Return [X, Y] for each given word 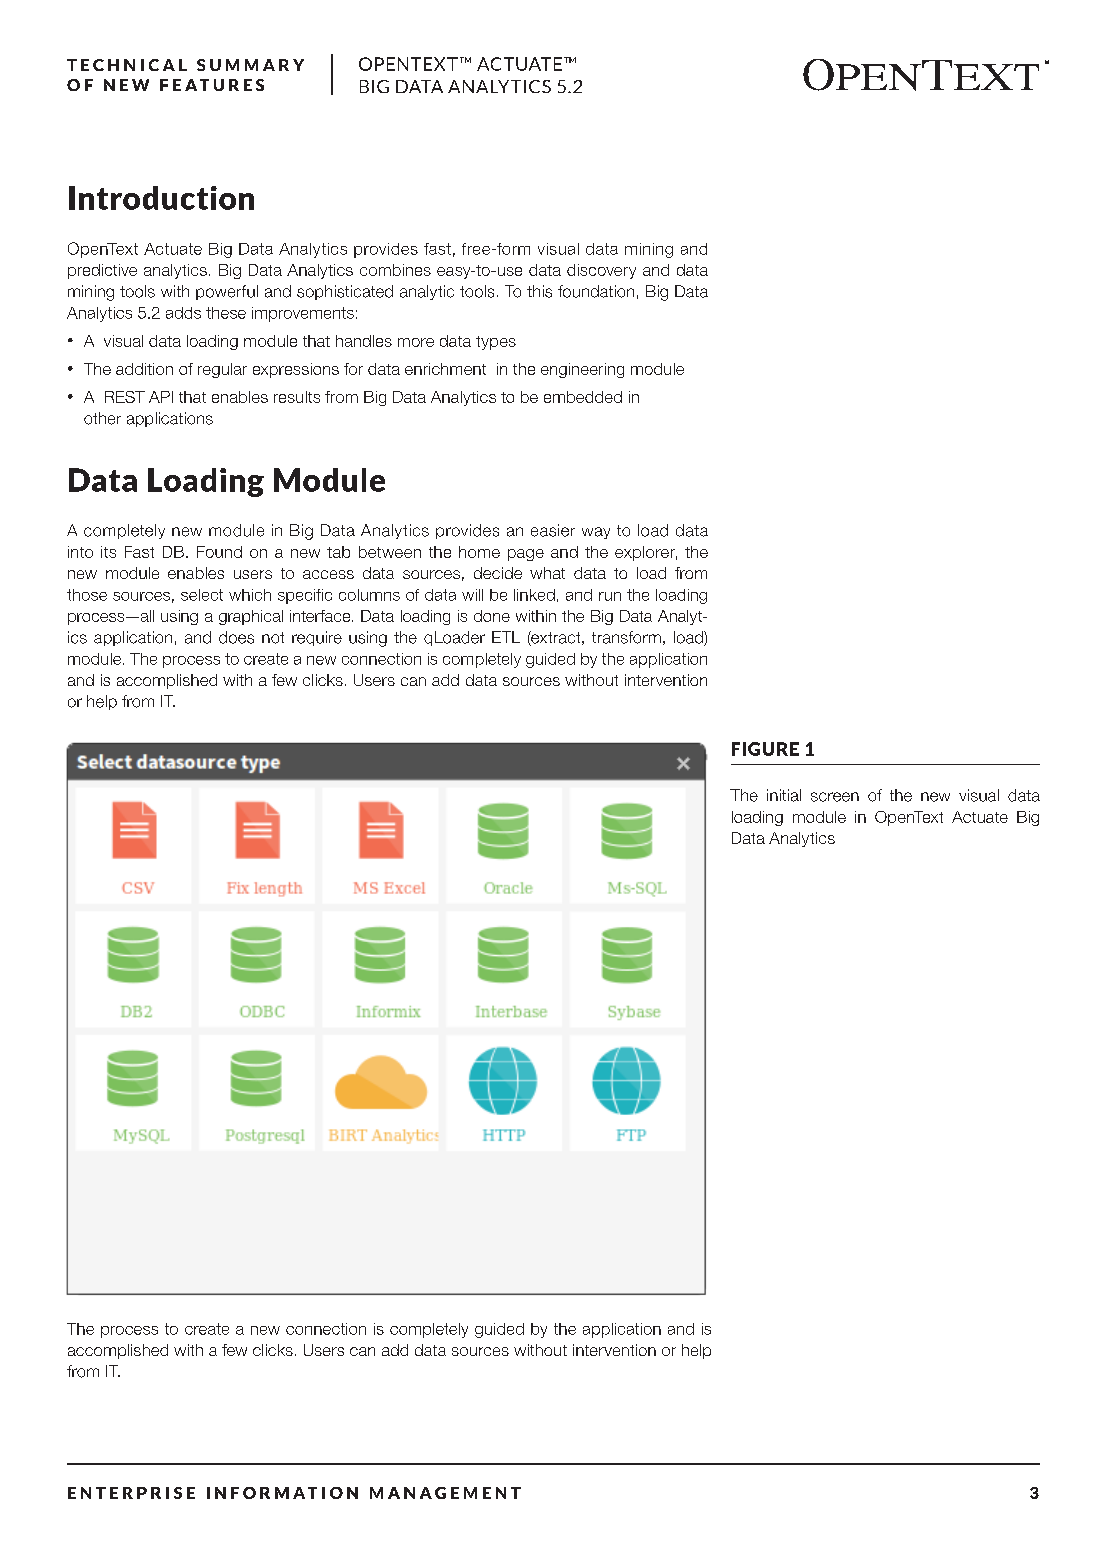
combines [395, 270]
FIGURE [765, 749]
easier [553, 530]
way [596, 533]
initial [784, 795]
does [236, 637]
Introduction [161, 198]
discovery [601, 271]
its [108, 552]
